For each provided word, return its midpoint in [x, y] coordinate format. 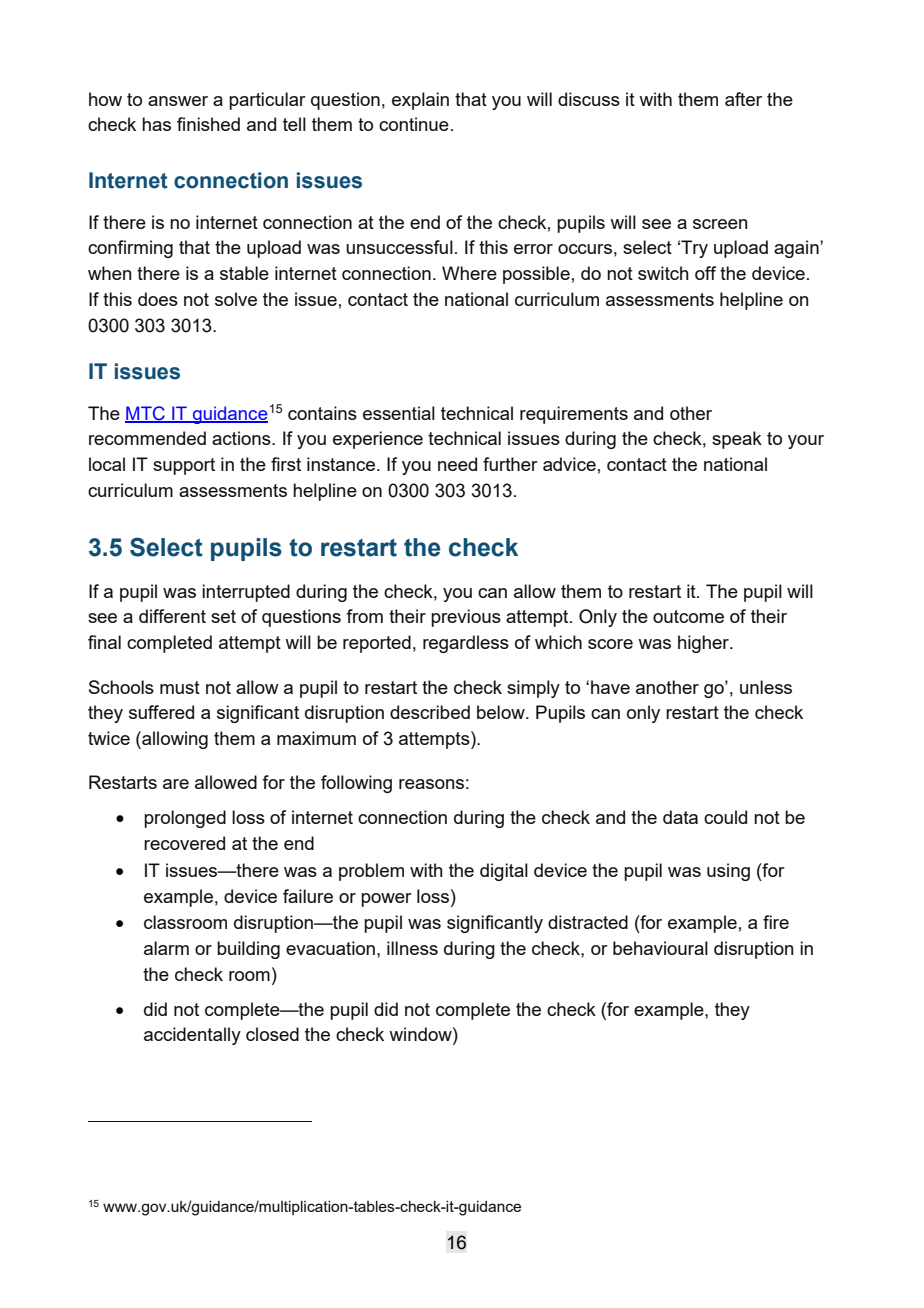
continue [414, 124]
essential [399, 413]
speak [737, 440]
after [743, 99]
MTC [146, 414]
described [430, 712]
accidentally [192, 1036]
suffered [161, 712]
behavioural [660, 948]
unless [766, 687]
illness [412, 948]
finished [208, 124]
